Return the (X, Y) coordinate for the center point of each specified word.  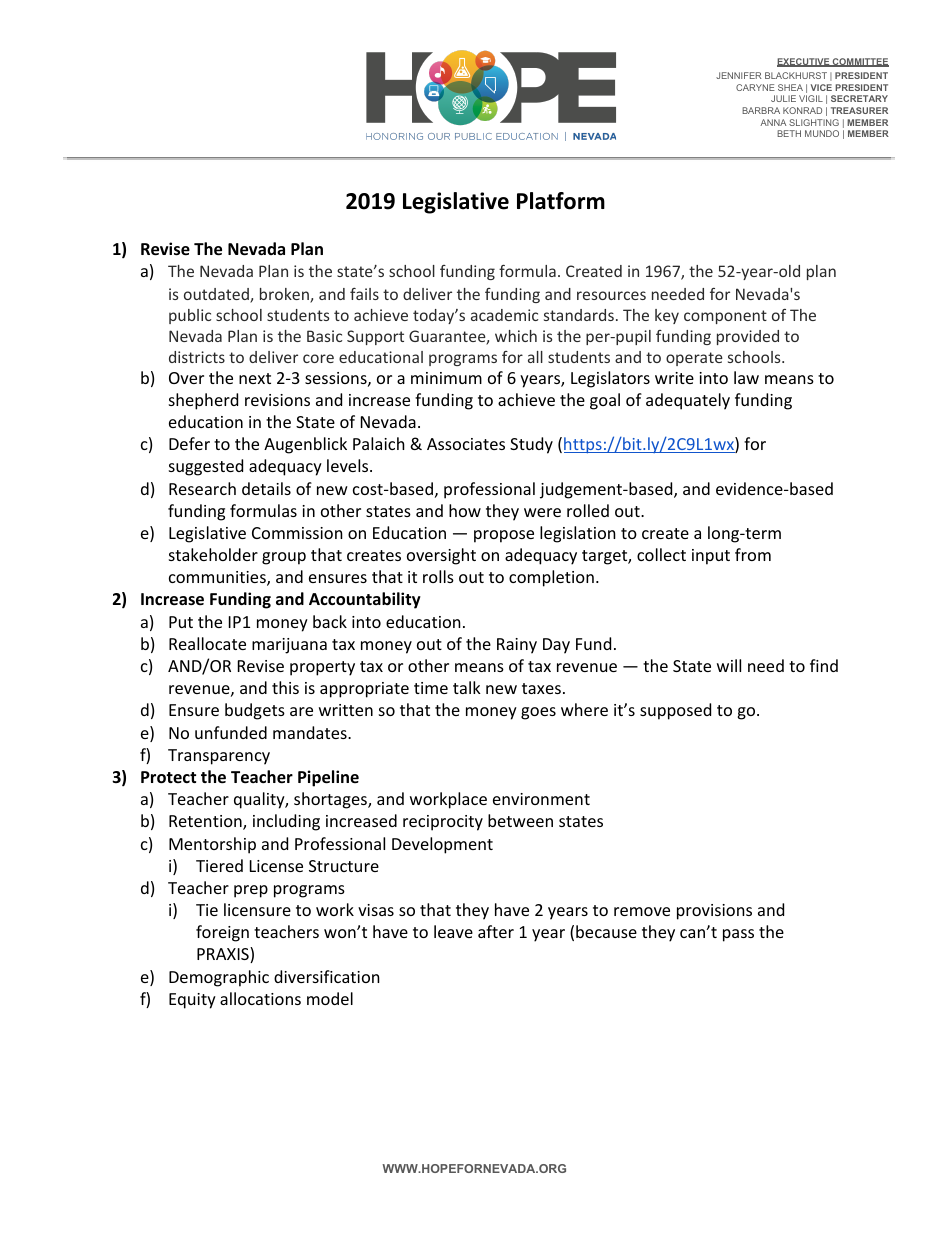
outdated (217, 295)
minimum (446, 378)
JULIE (783, 98)
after (496, 931)
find (824, 665)
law (746, 377)
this (285, 687)
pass (738, 935)
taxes (541, 688)
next (255, 378)
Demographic (219, 978)
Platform (561, 201)
